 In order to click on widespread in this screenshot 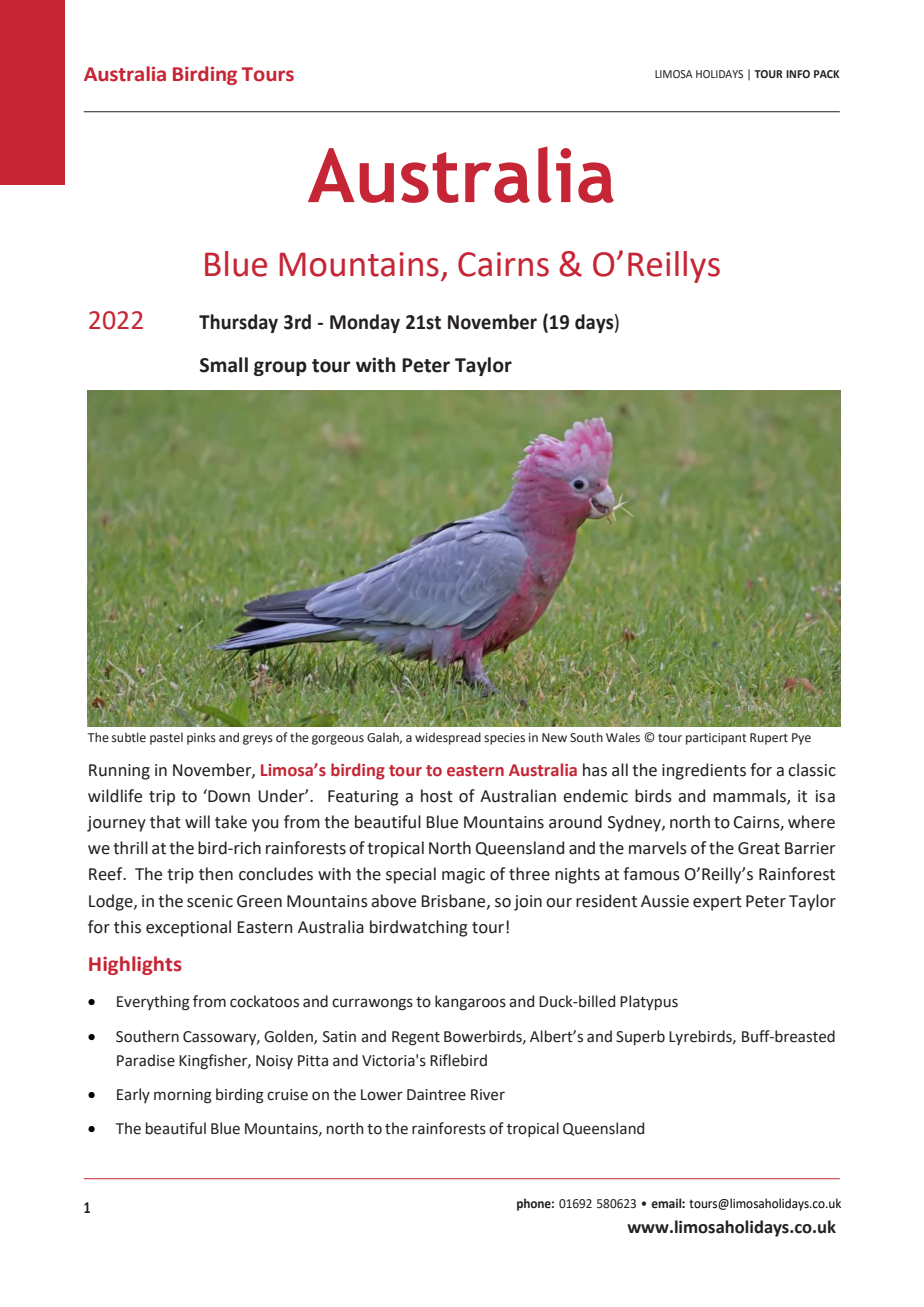, I will do `click(448, 738)`.
